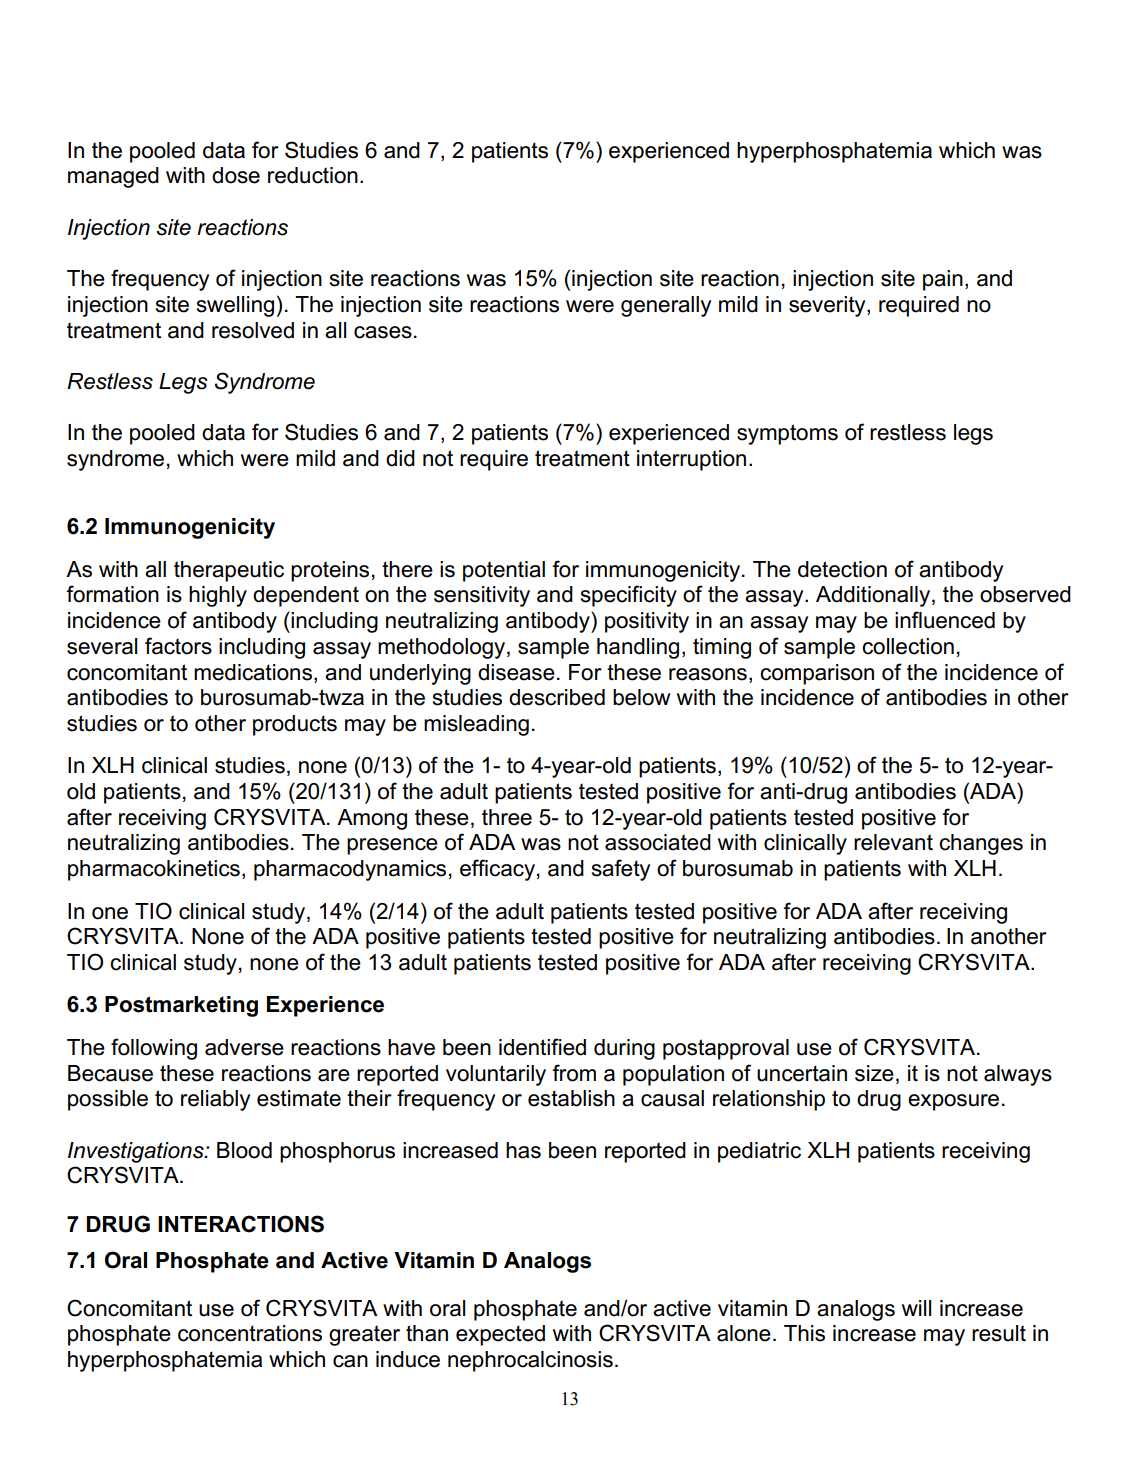  What do you see at coordinates (236, 175) in the document?
I see `dose` at bounding box center [236, 175].
